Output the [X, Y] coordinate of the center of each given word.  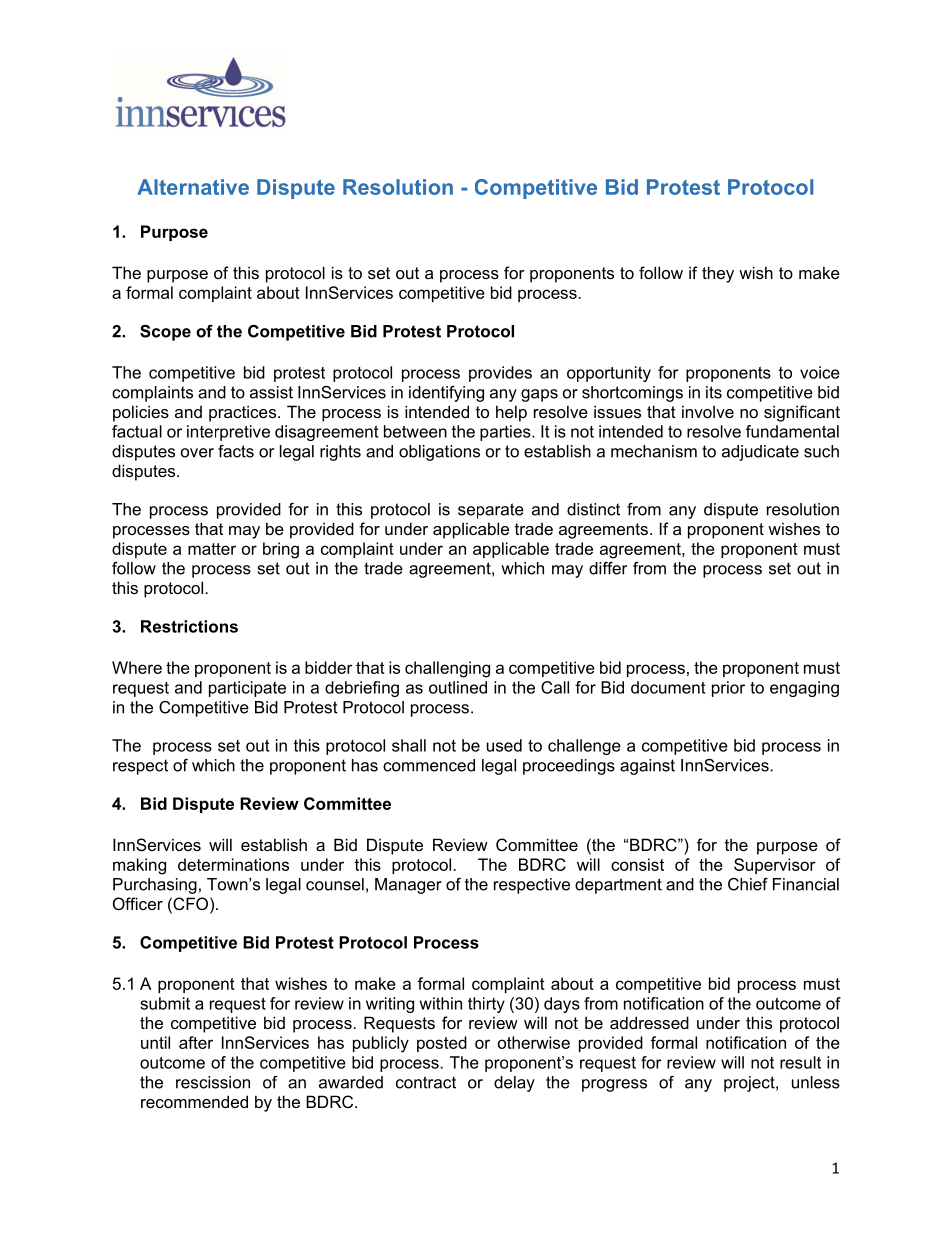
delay [514, 1084]
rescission [213, 1082]
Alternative [193, 187]
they [718, 274]
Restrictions [189, 626]
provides [500, 374]
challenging [447, 669]
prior [728, 689]
